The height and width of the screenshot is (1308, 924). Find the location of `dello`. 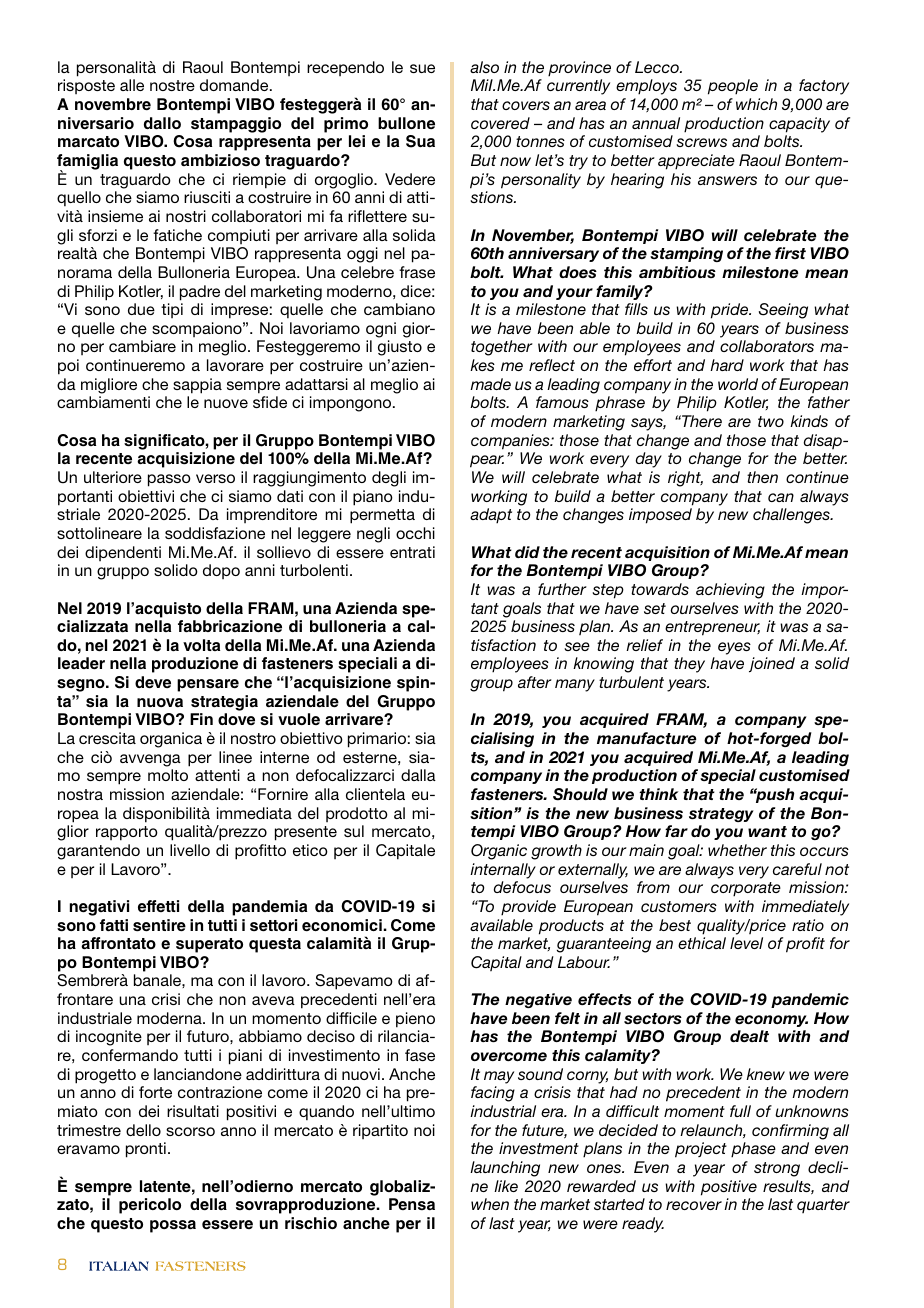

dello is located at coordinates (143, 1130).
